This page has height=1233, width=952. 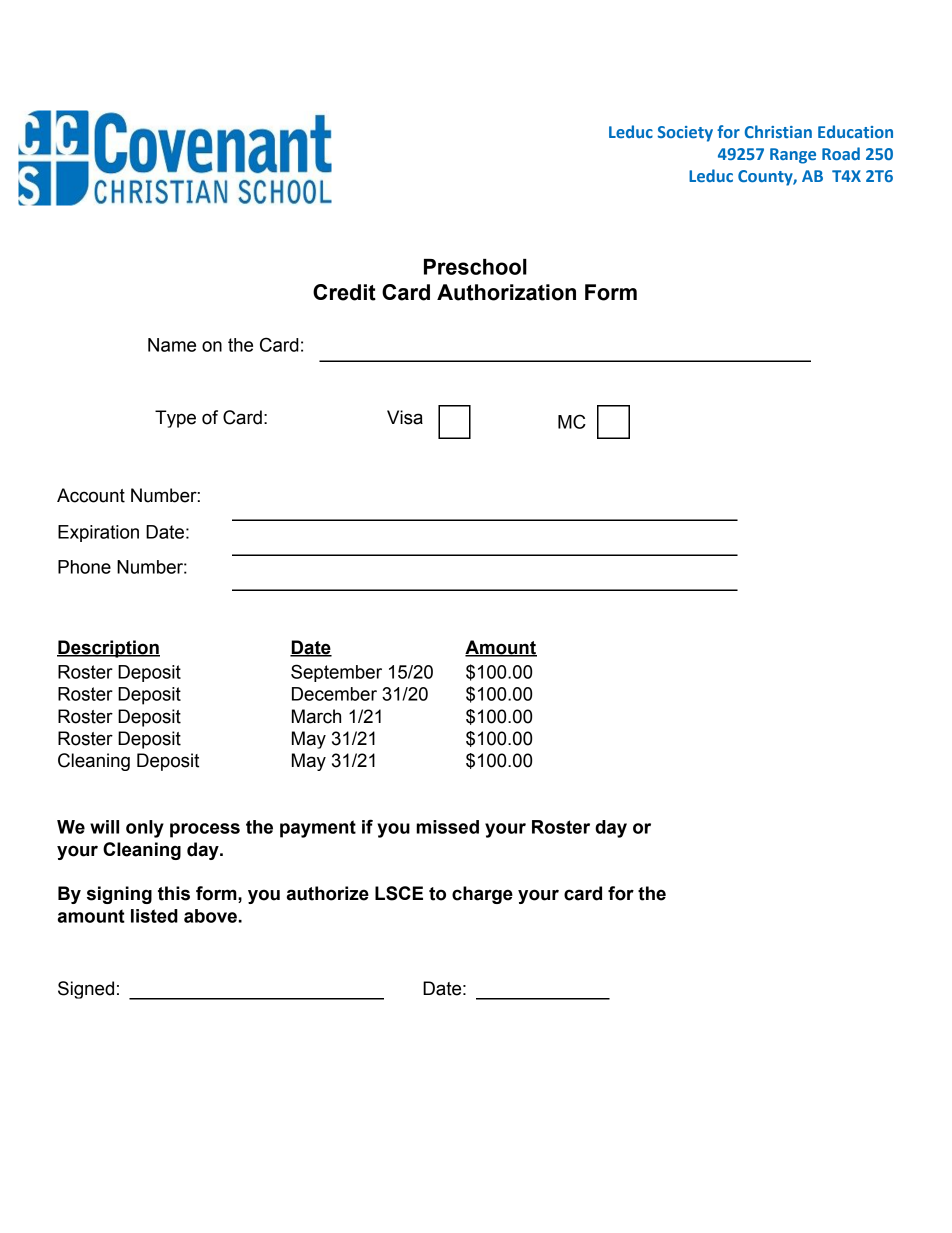 What do you see at coordinates (482, 895) in the page?
I see `charge` at bounding box center [482, 895].
